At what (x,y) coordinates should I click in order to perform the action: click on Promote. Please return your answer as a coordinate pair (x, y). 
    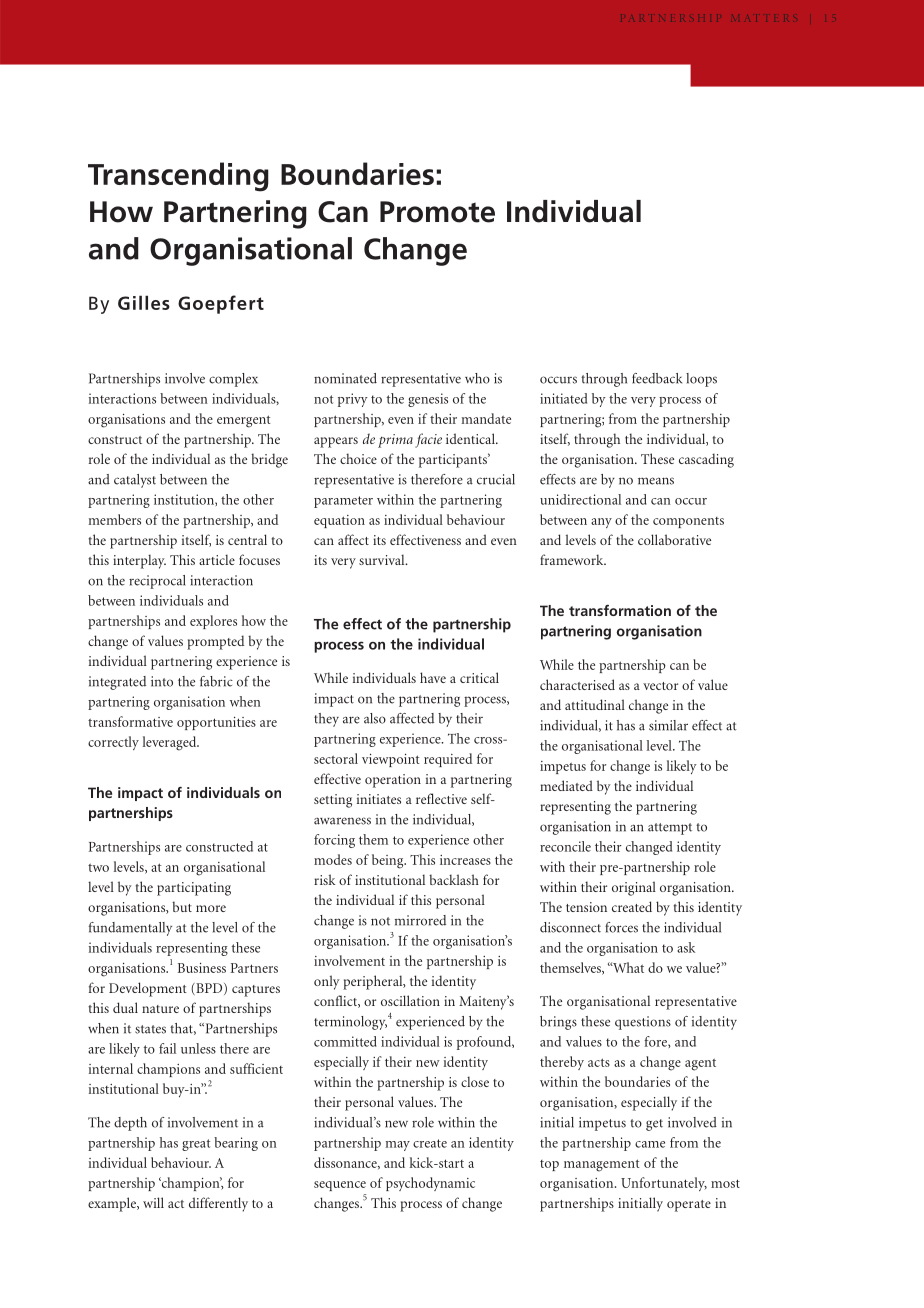
    Looking at the image, I should click on (437, 212).
